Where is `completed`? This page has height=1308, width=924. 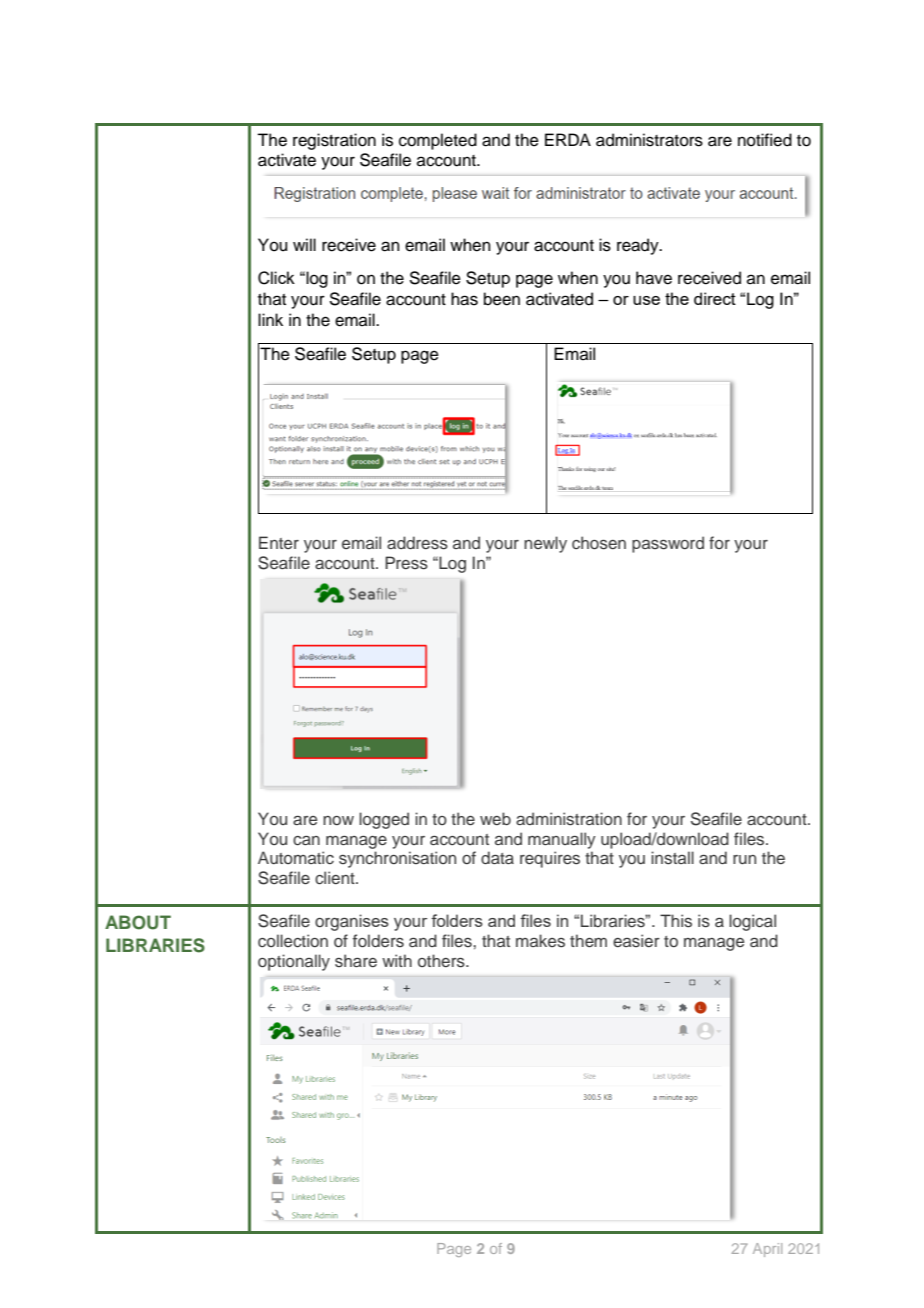
completed is located at coordinates (438, 141).
